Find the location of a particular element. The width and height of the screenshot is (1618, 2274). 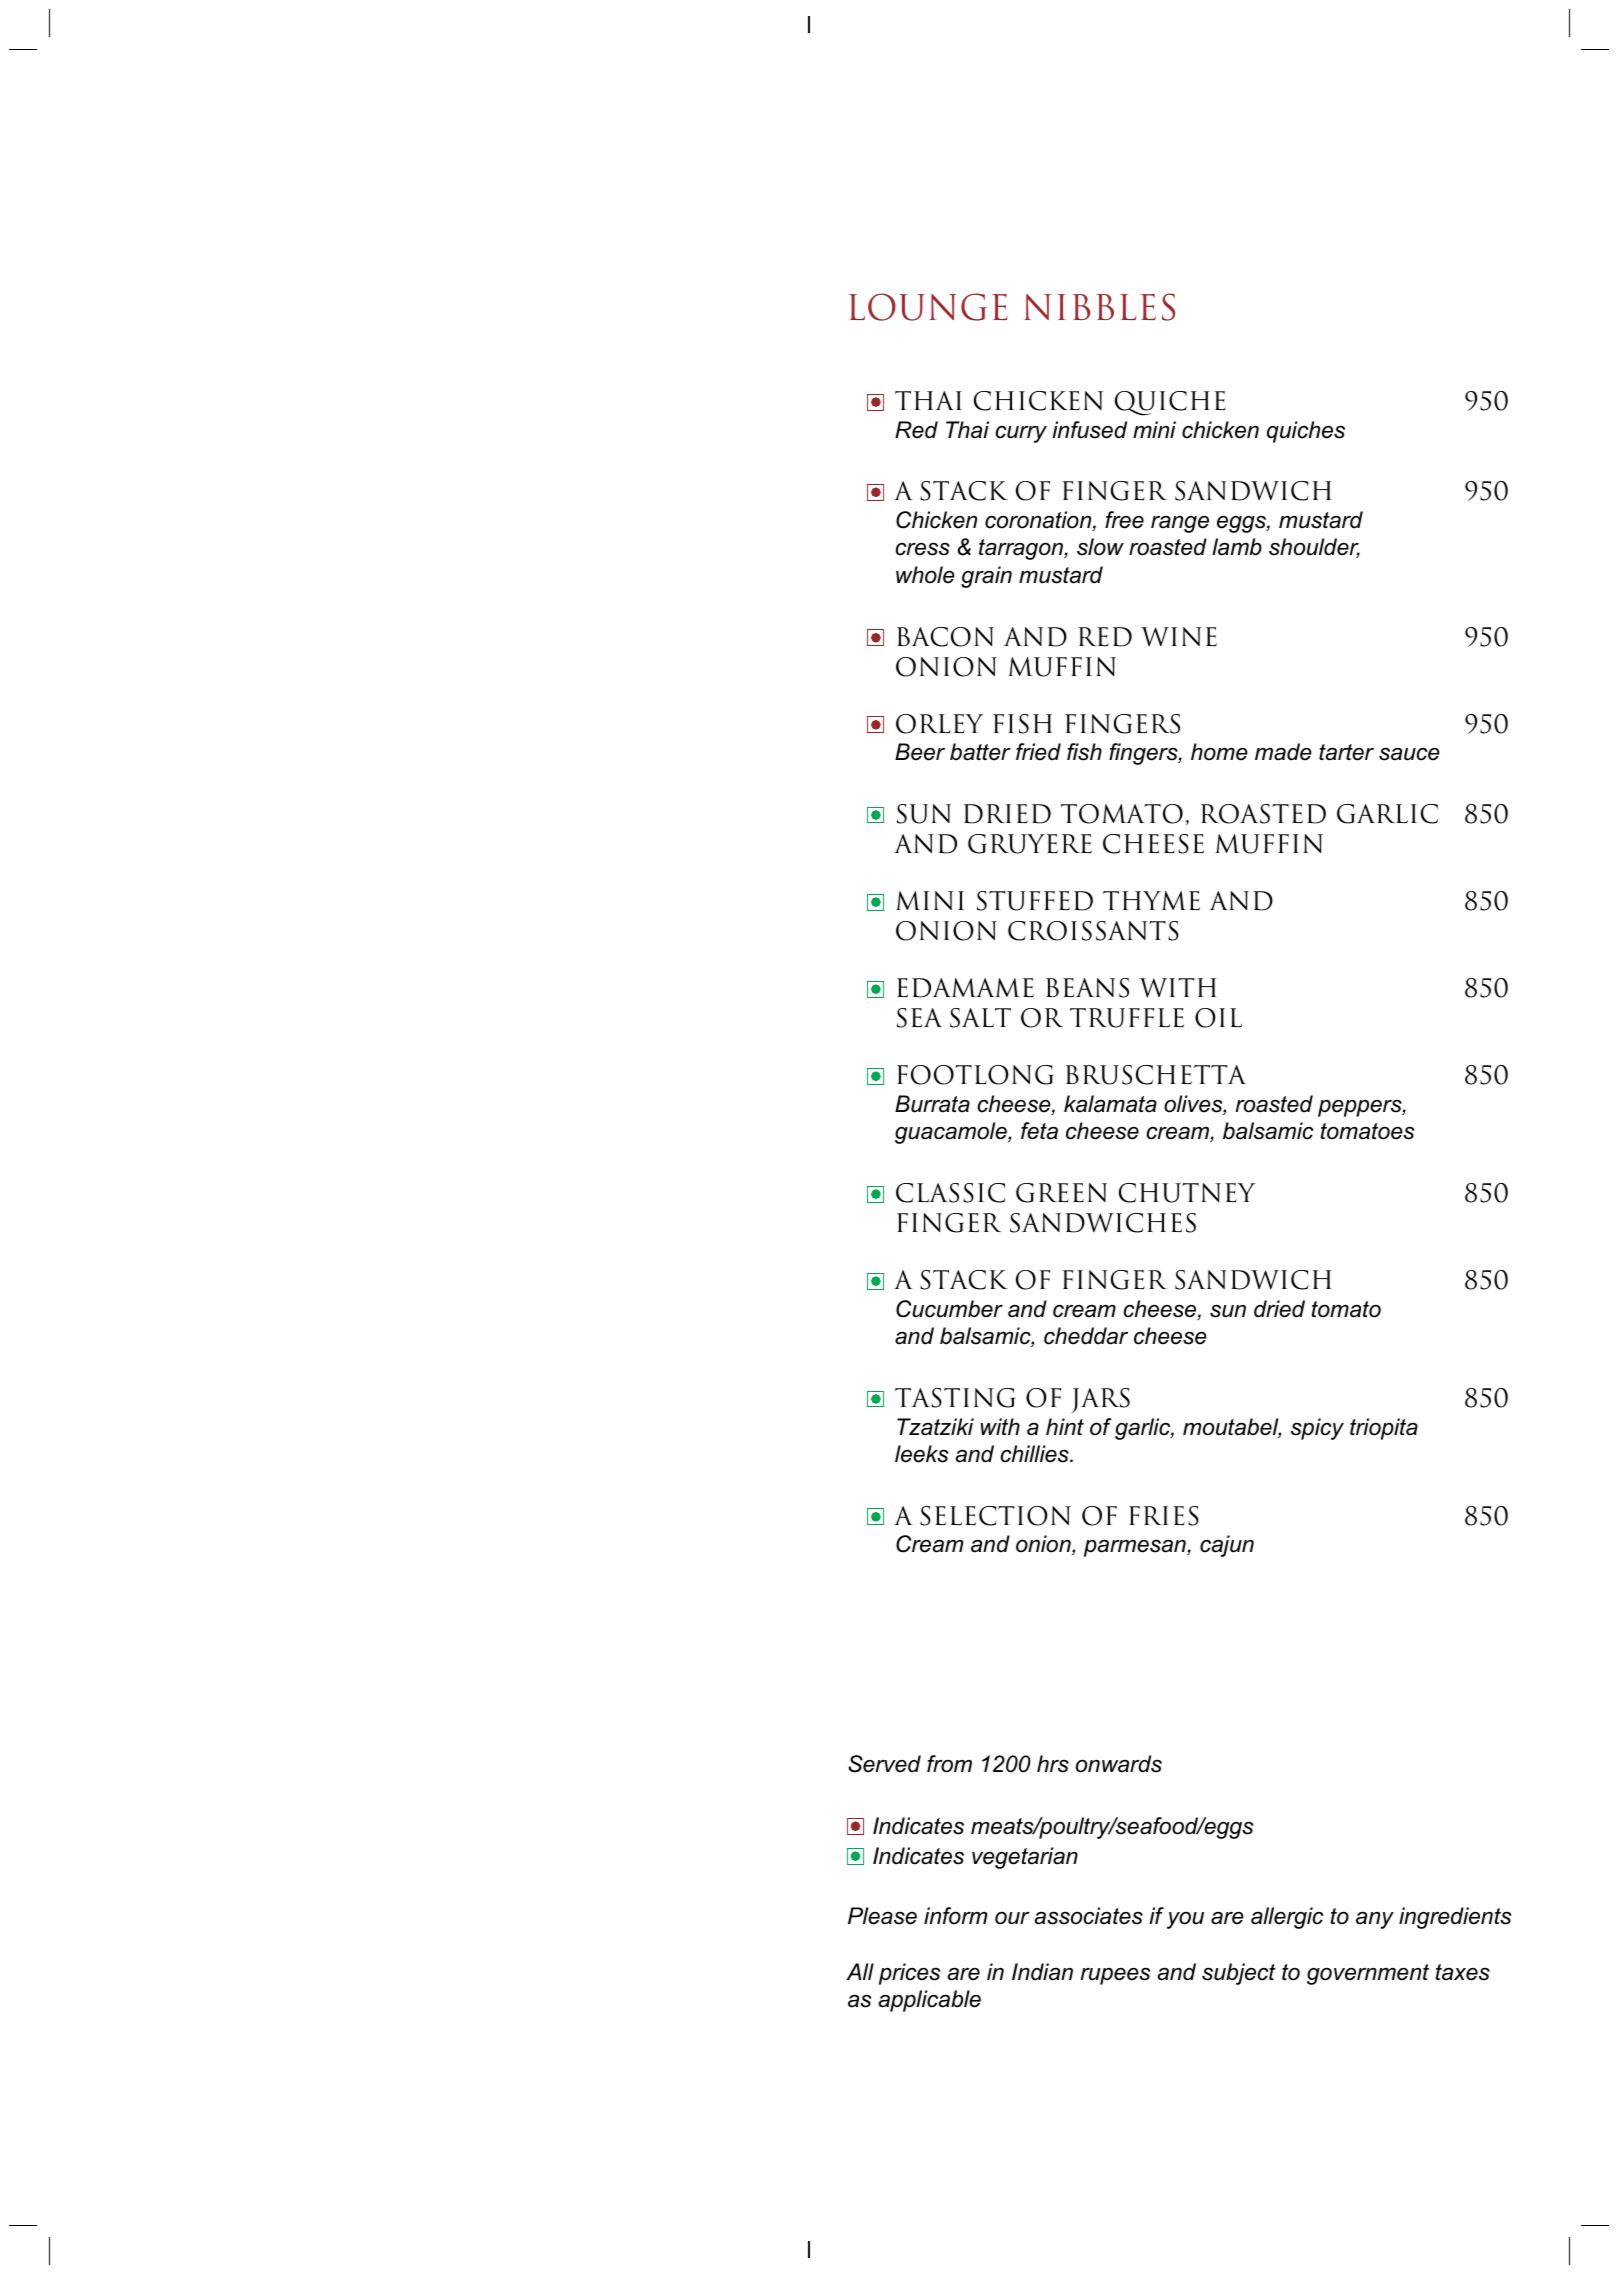

OIL is located at coordinates (1218, 1018).
